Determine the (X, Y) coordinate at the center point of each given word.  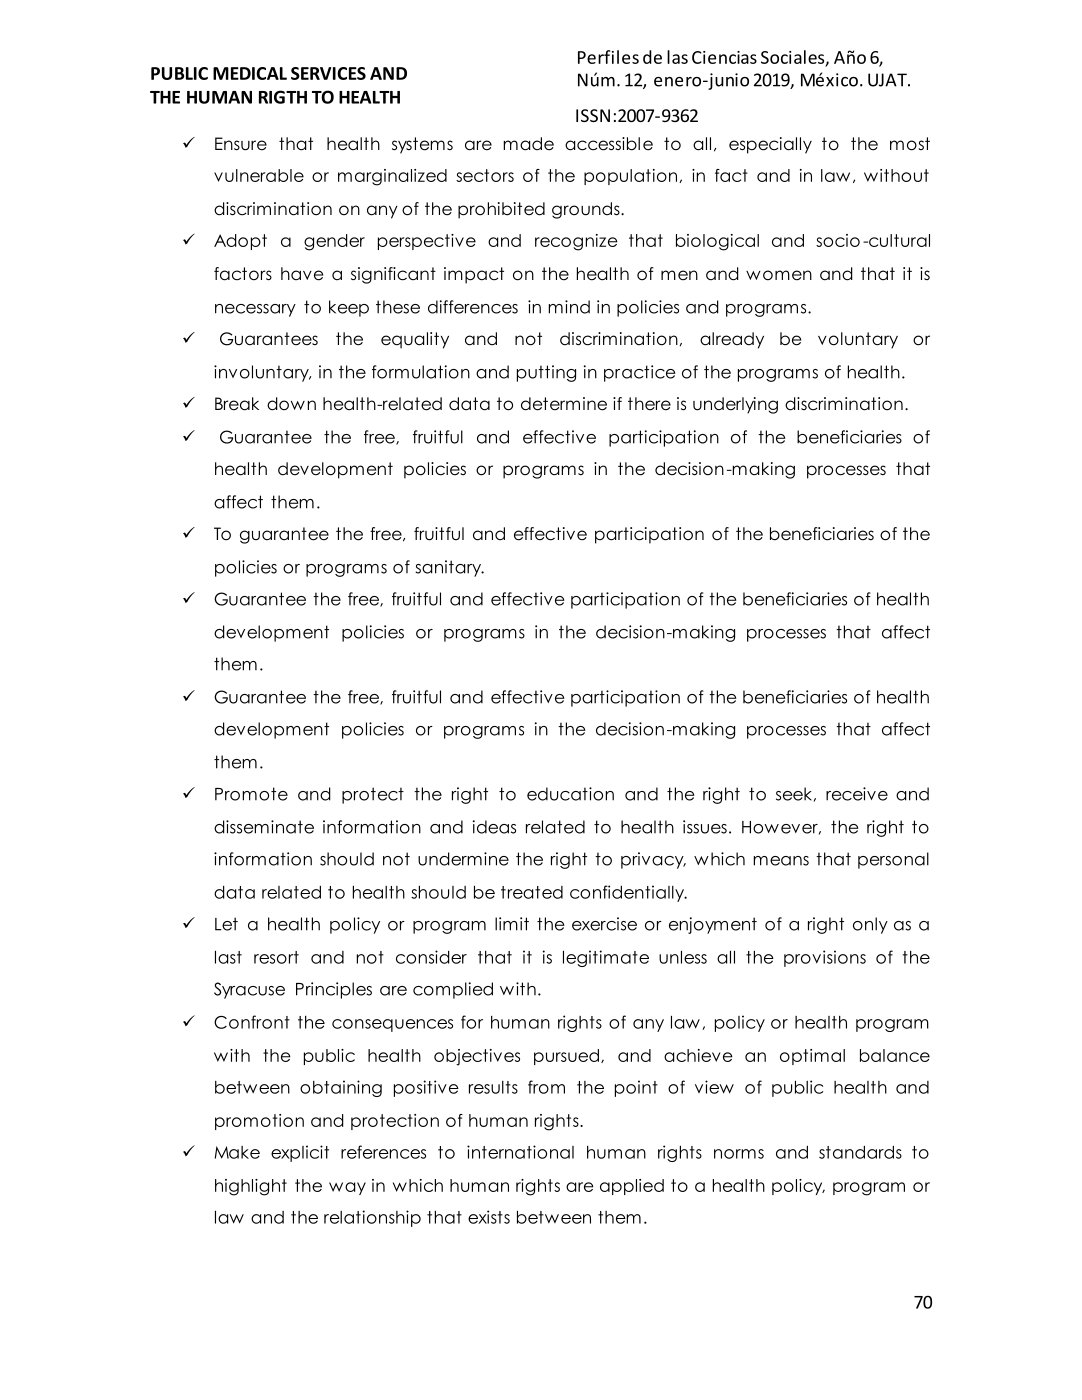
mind (569, 307)
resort (276, 957)
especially (770, 145)
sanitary (449, 568)
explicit (300, 1153)
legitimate (606, 958)
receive (857, 794)
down (291, 404)
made (528, 144)
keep (349, 308)
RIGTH (283, 97)
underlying (735, 405)
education (570, 794)
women (779, 275)
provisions (825, 958)
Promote (251, 794)
